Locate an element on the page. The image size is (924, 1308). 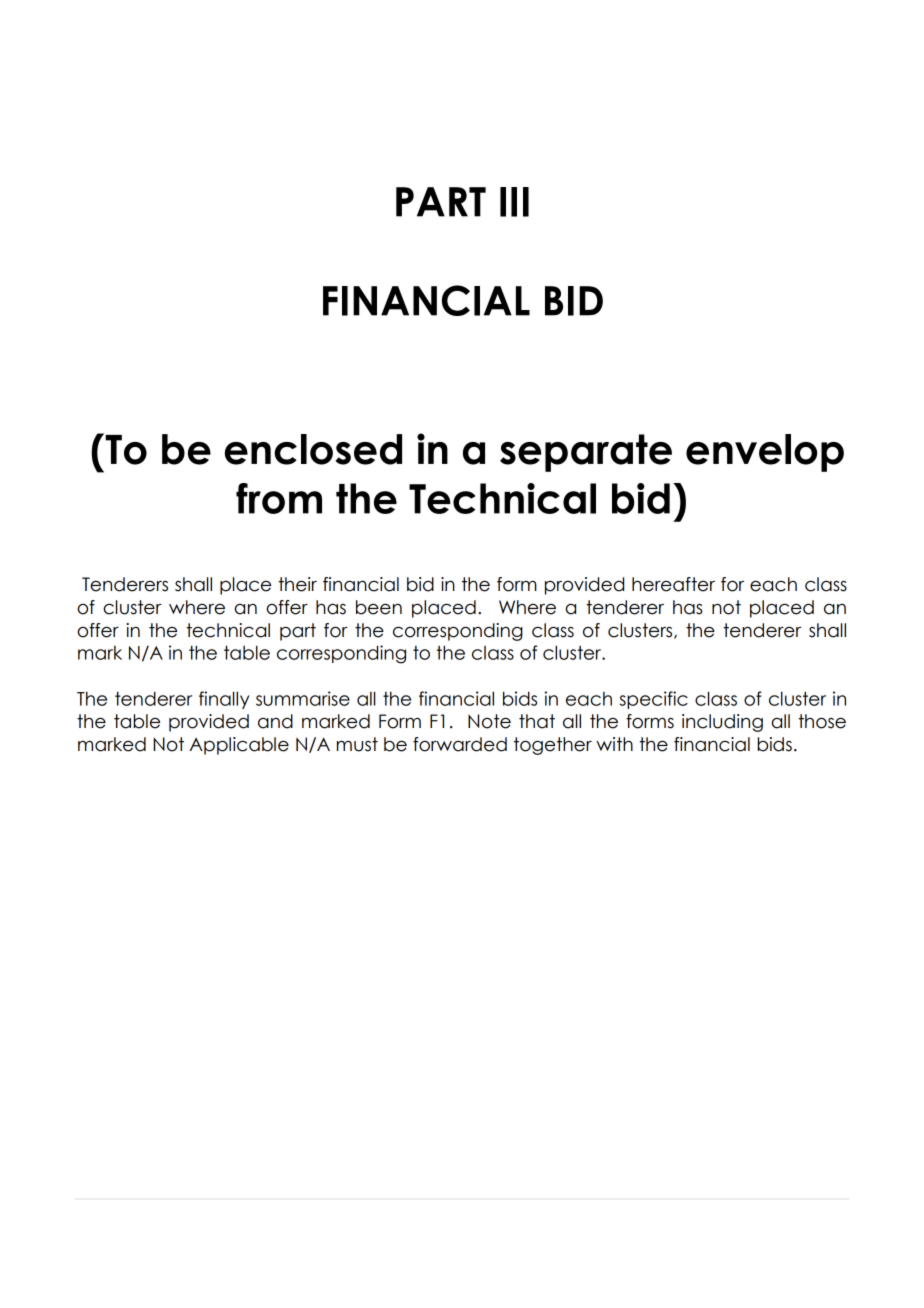
envelop is located at coordinates (765, 453).
